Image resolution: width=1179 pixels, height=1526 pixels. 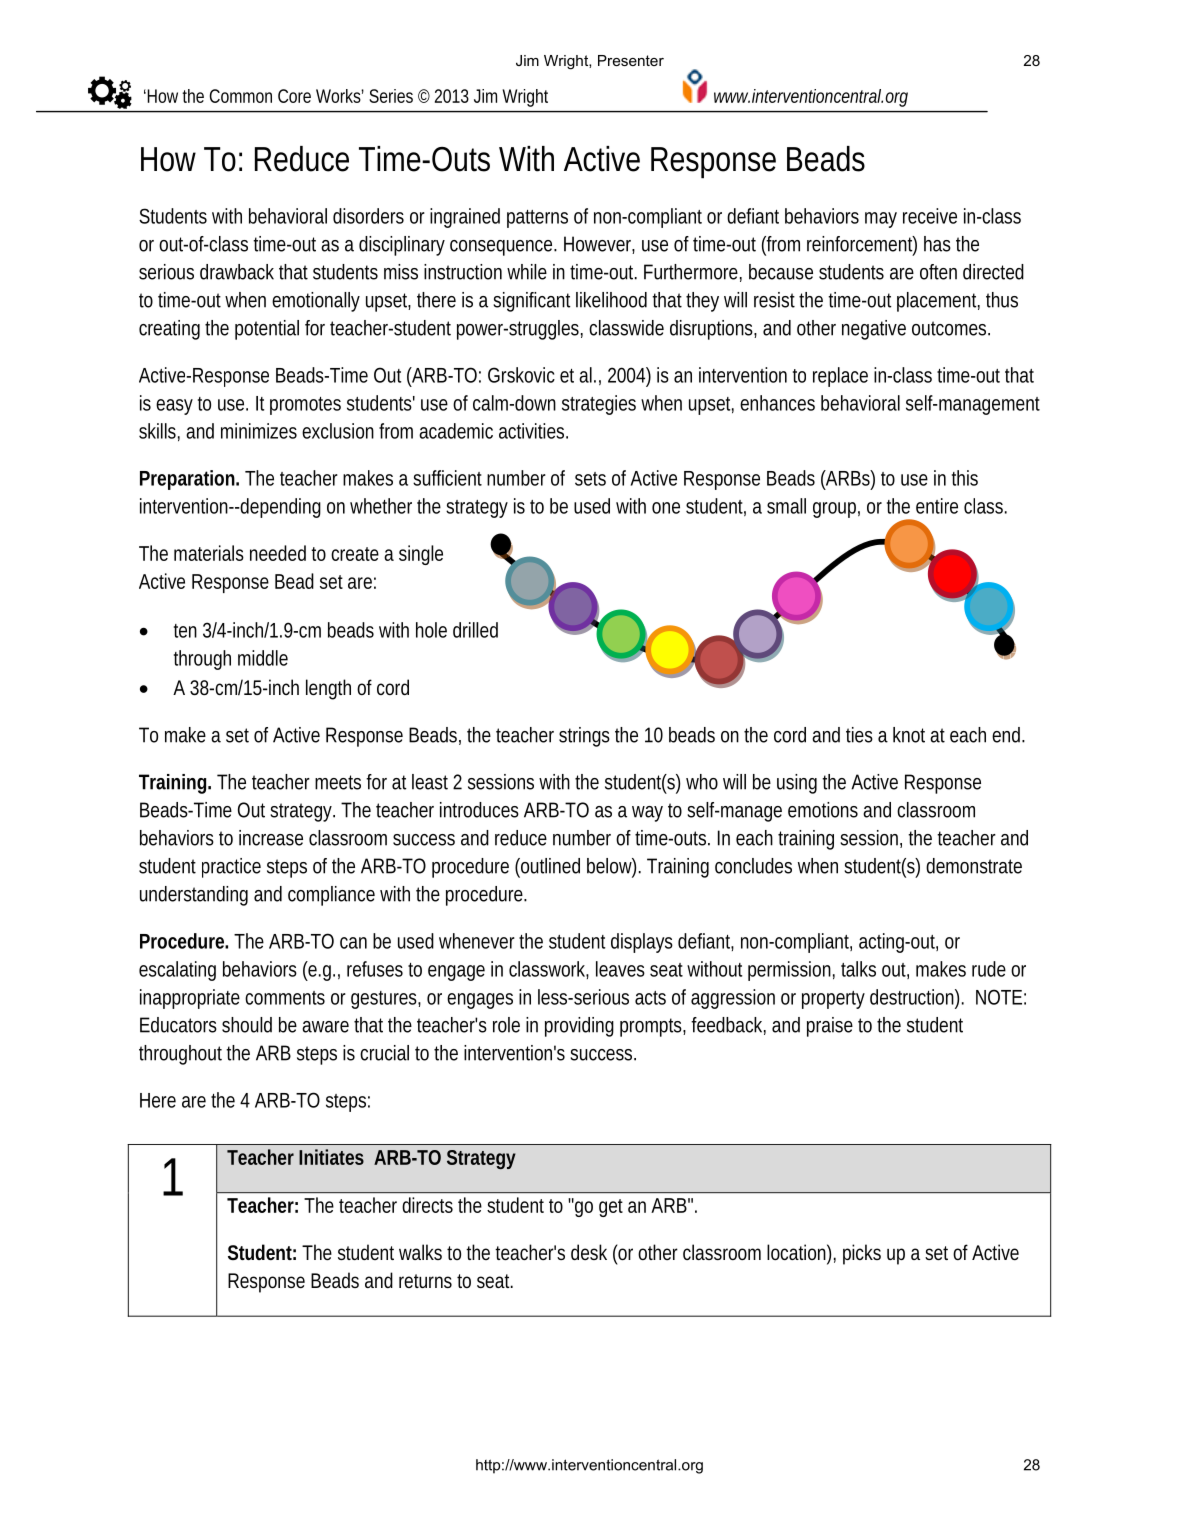 I want to click on middle, so click(x=263, y=658).
